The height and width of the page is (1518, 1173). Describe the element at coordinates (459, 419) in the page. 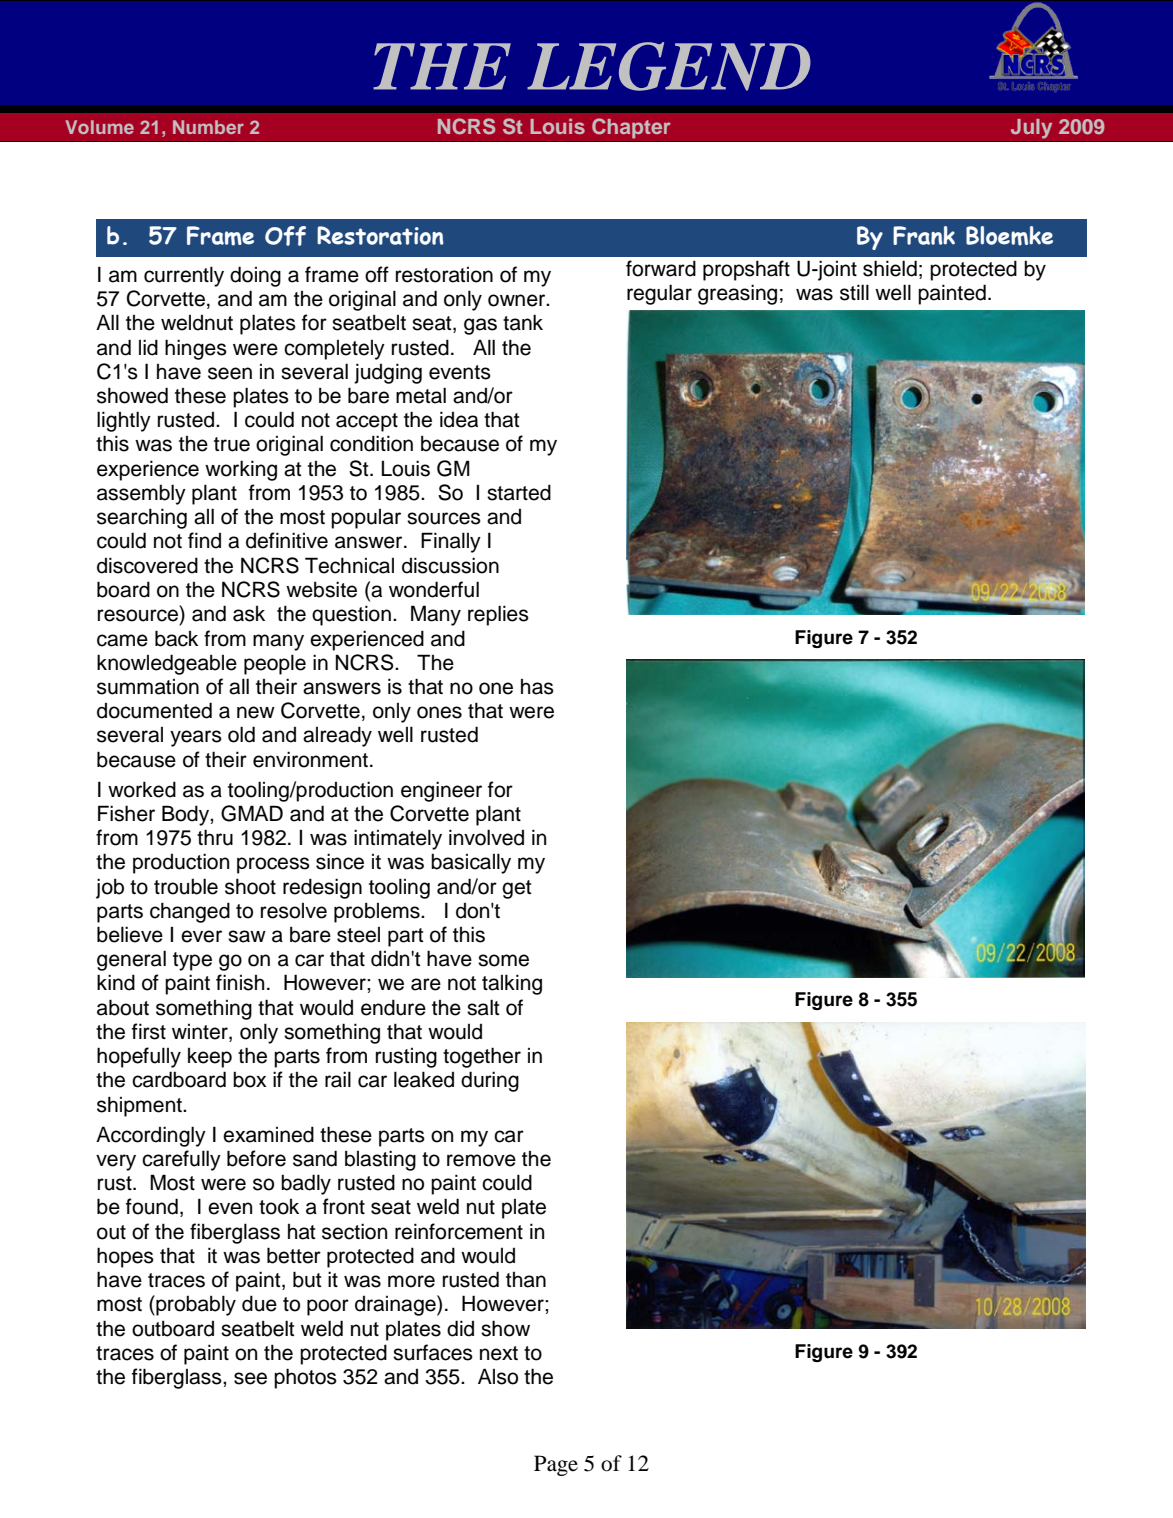

I see `idea` at that location.
